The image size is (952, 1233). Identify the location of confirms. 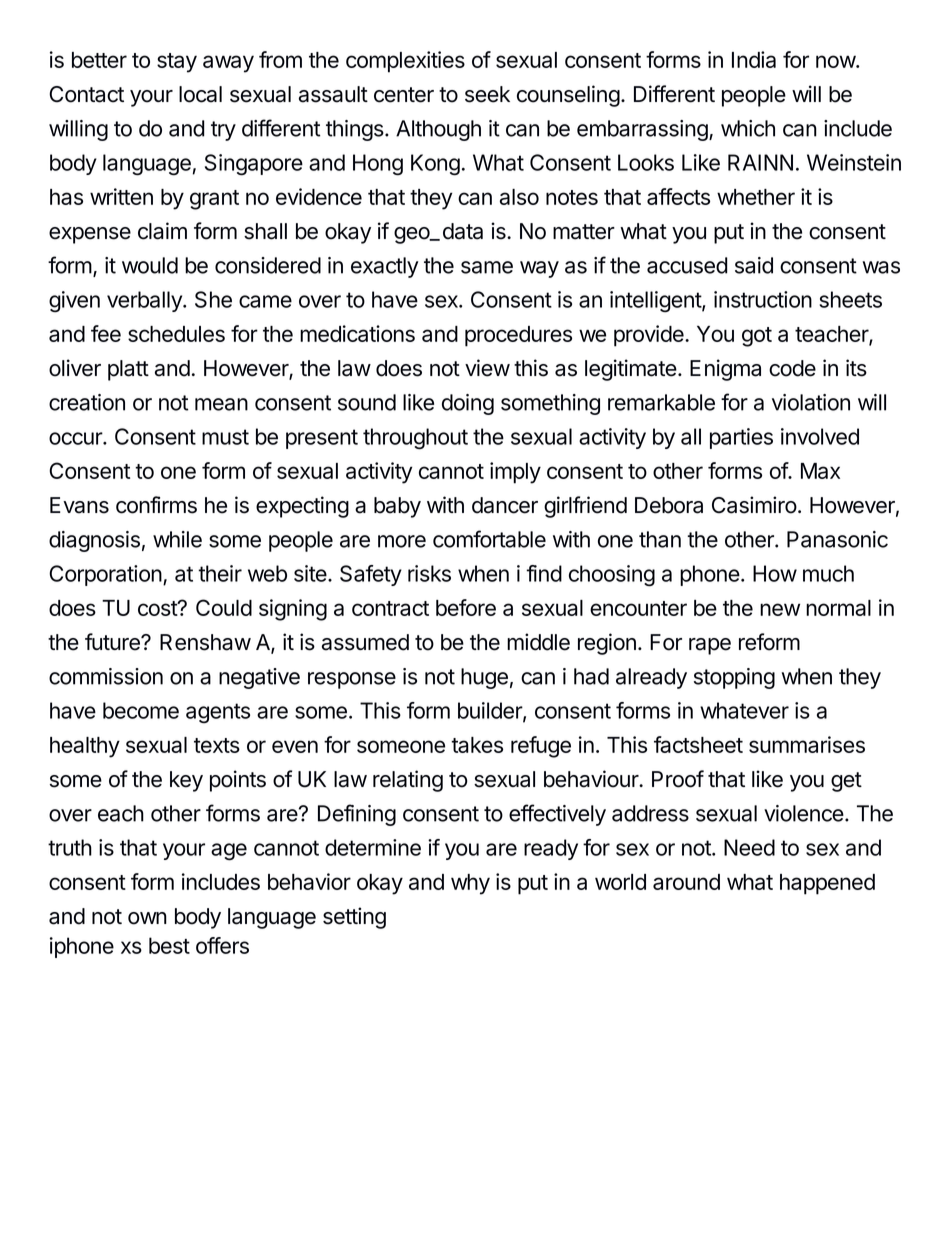
(156, 505).
